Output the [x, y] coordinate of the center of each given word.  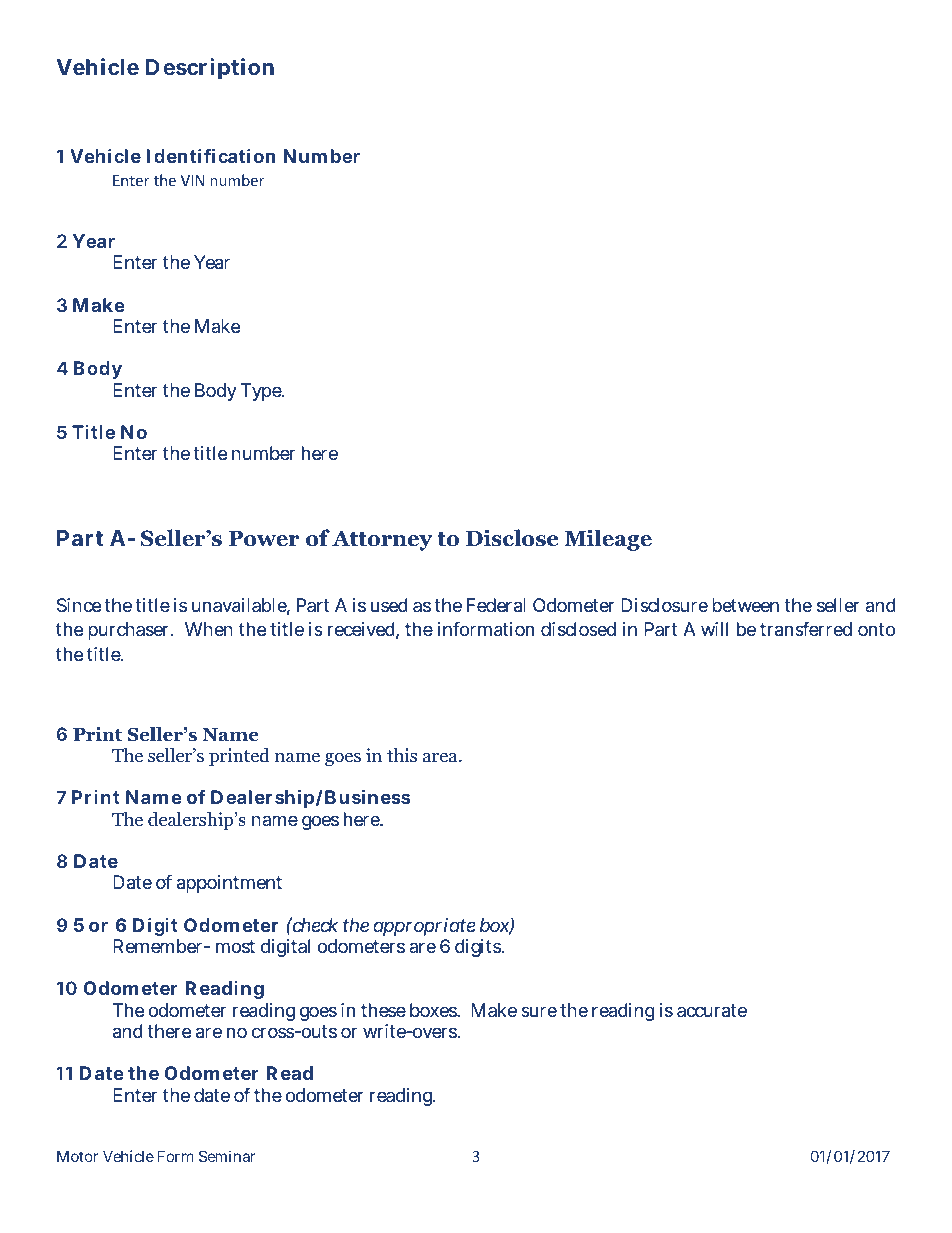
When [209, 629]
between [745, 605]
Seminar [227, 1156]
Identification [210, 156]
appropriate [424, 927]
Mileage [608, 540]
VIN [192, 180]
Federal [496, 605]
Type [262, 392]
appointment [229, 884]
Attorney [382, 540]
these [383, 1010]
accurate [712, 1011]
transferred [806, 629]
